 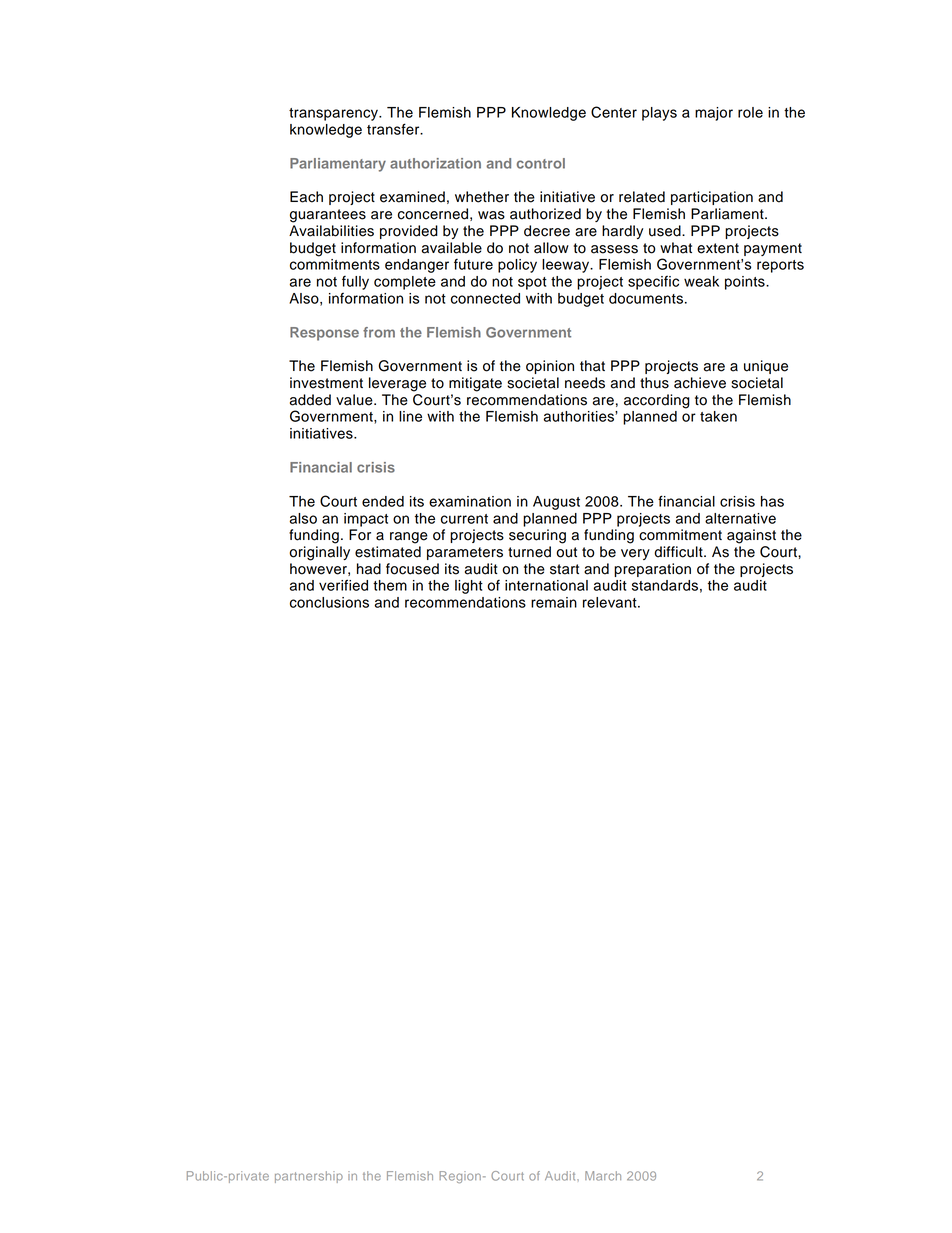 What do you see at coordinates (394, 129) in the screenshot?
I see `transfer` at bounding box center [394, 129].
